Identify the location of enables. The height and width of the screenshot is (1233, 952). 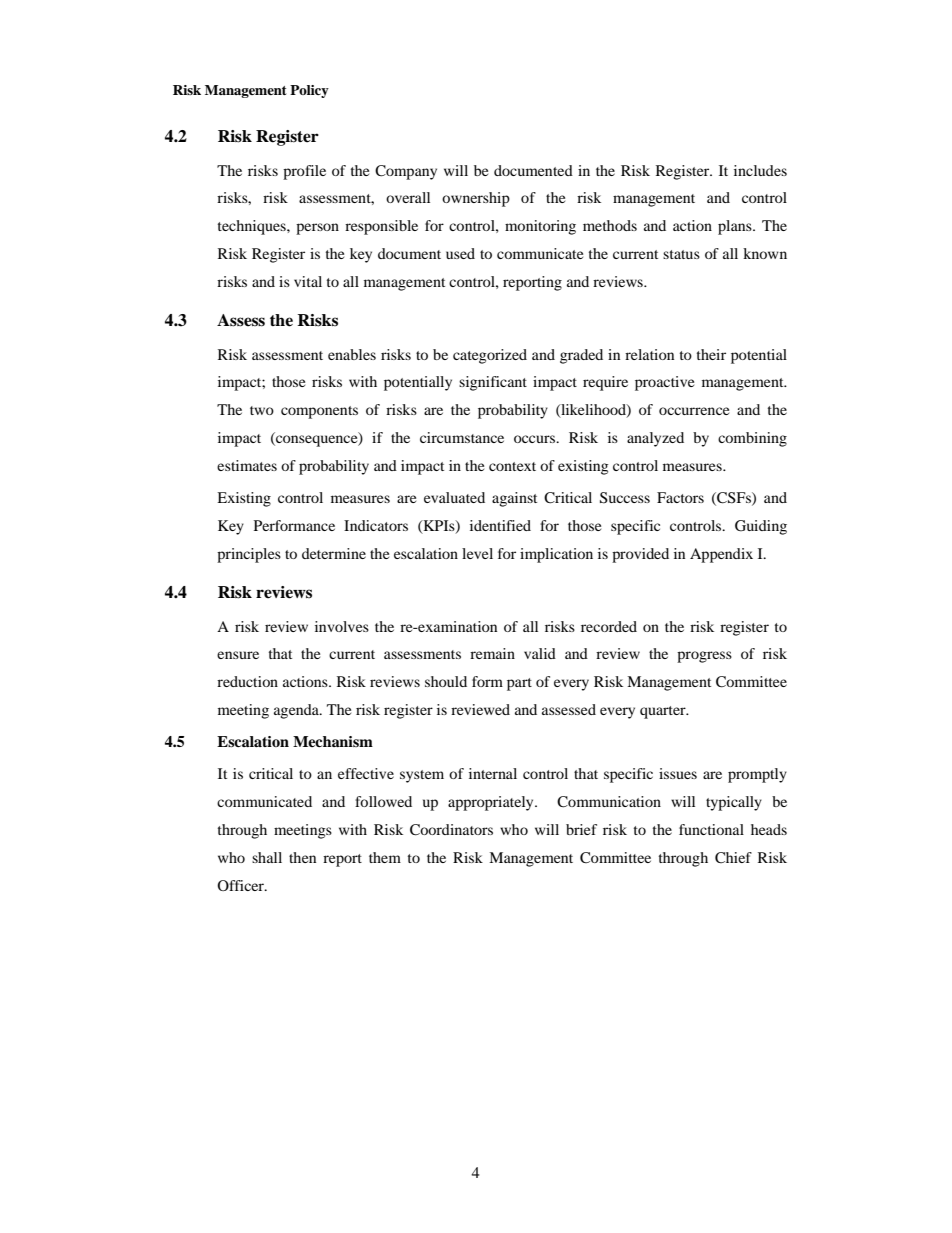
(352, 354).
